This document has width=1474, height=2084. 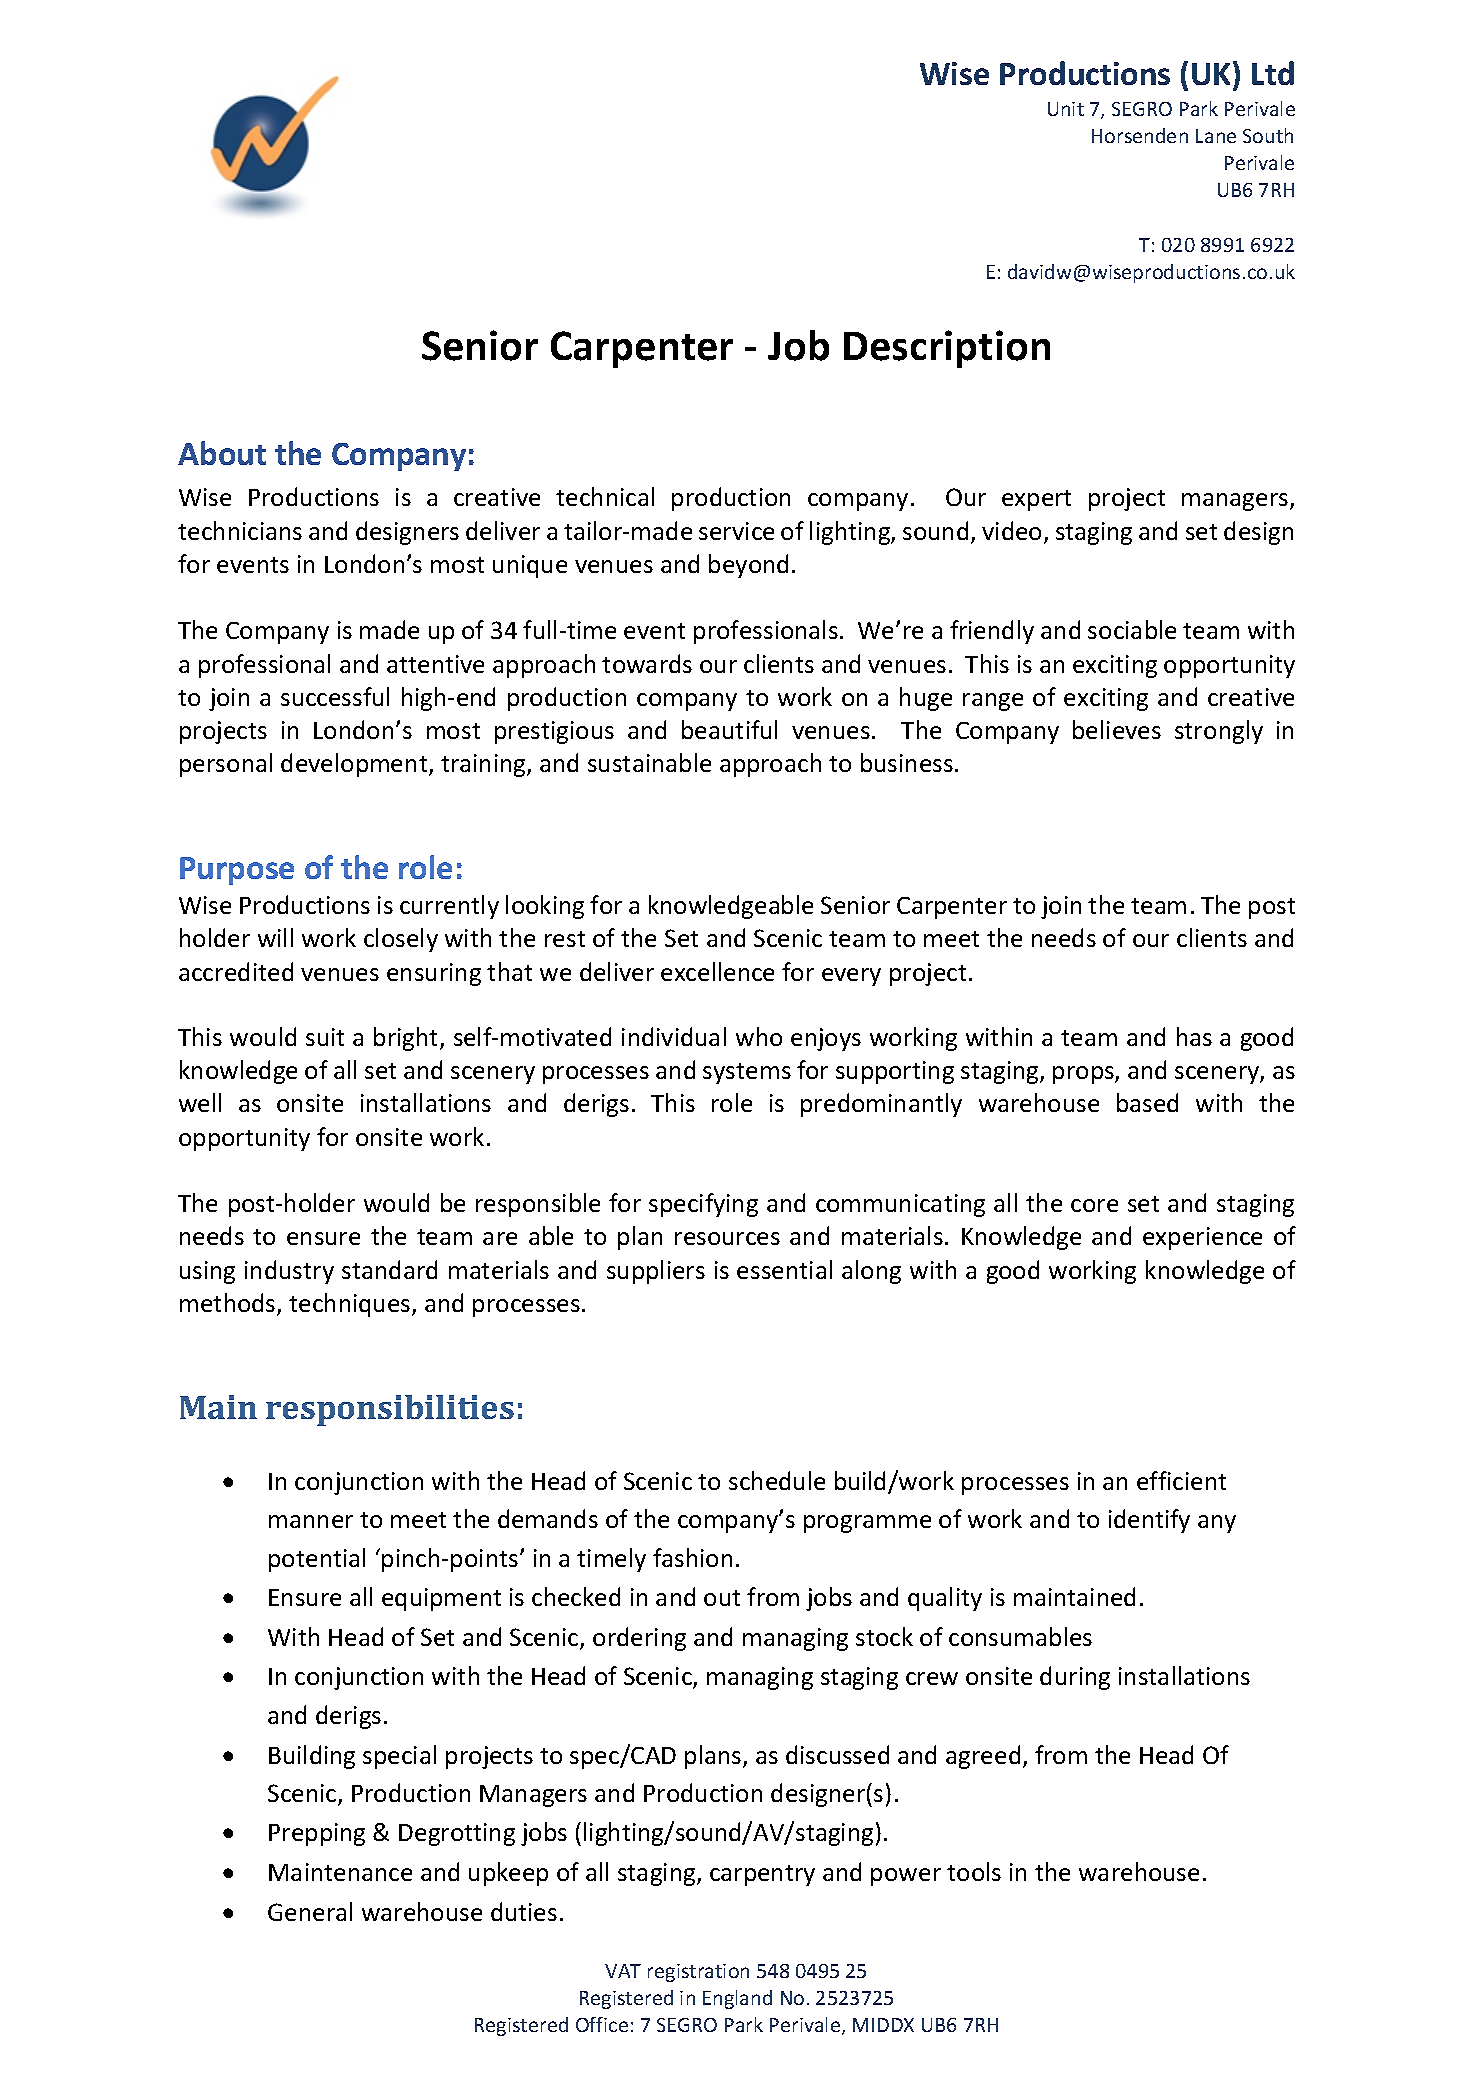 I want to click on England, so click(x=737, y=1999).
